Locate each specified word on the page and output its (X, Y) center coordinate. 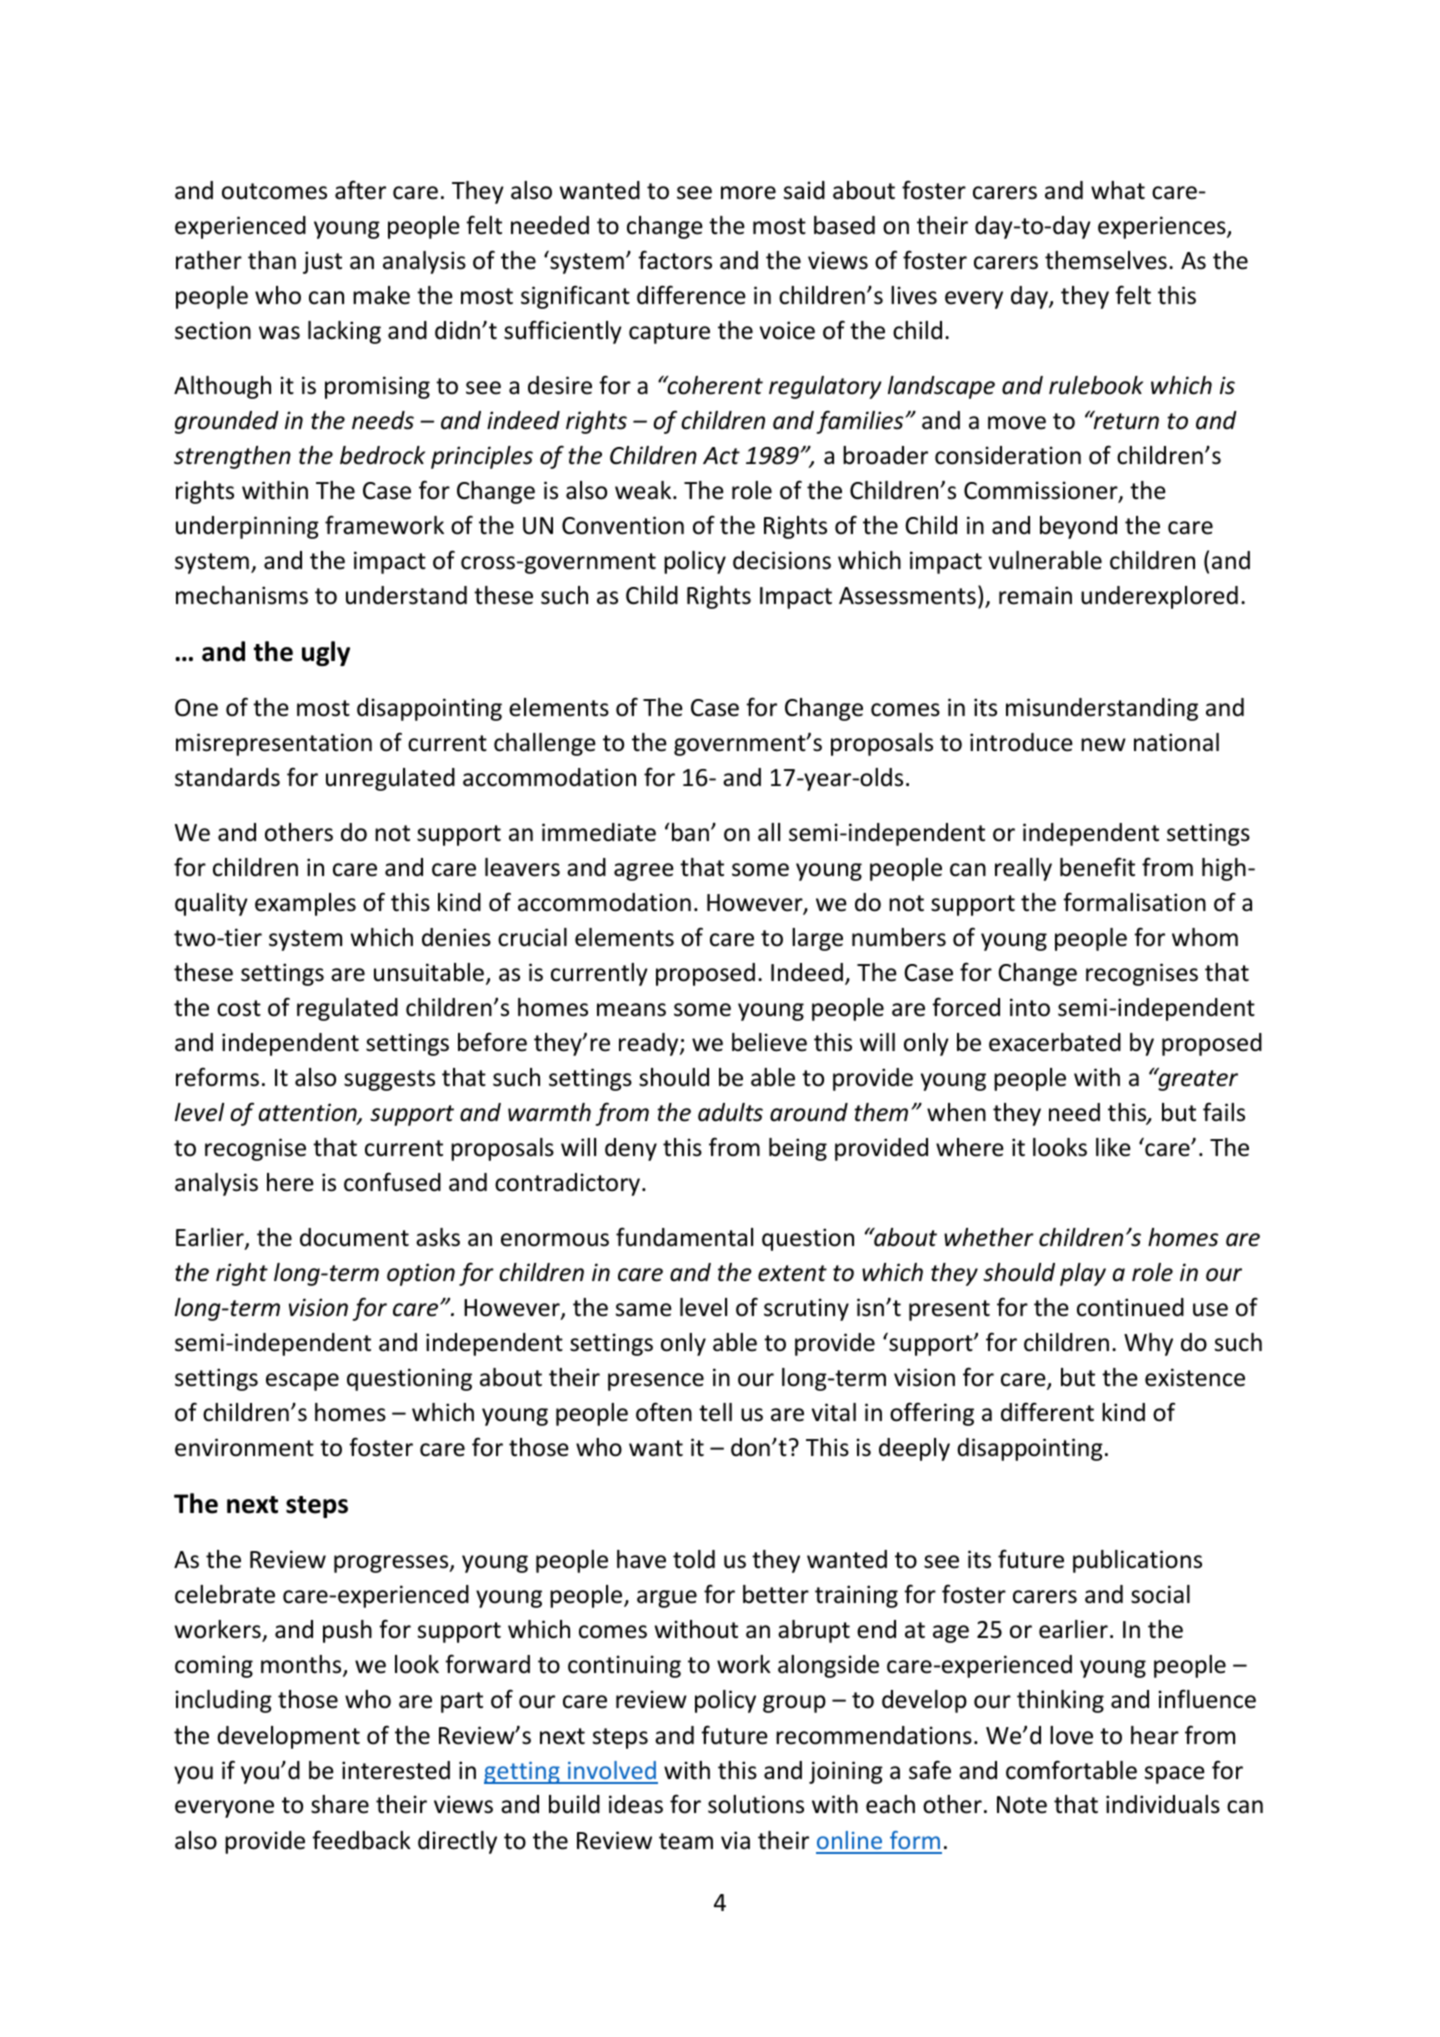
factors (675, 260)
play (1083, 1274)
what (1118, 190)
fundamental (684, 1237)
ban (690, 832)
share (340, 1804)
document (354, 1237)
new (1103, 745)
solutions (756, 1804)
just (322, 262)
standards (227, 777)
